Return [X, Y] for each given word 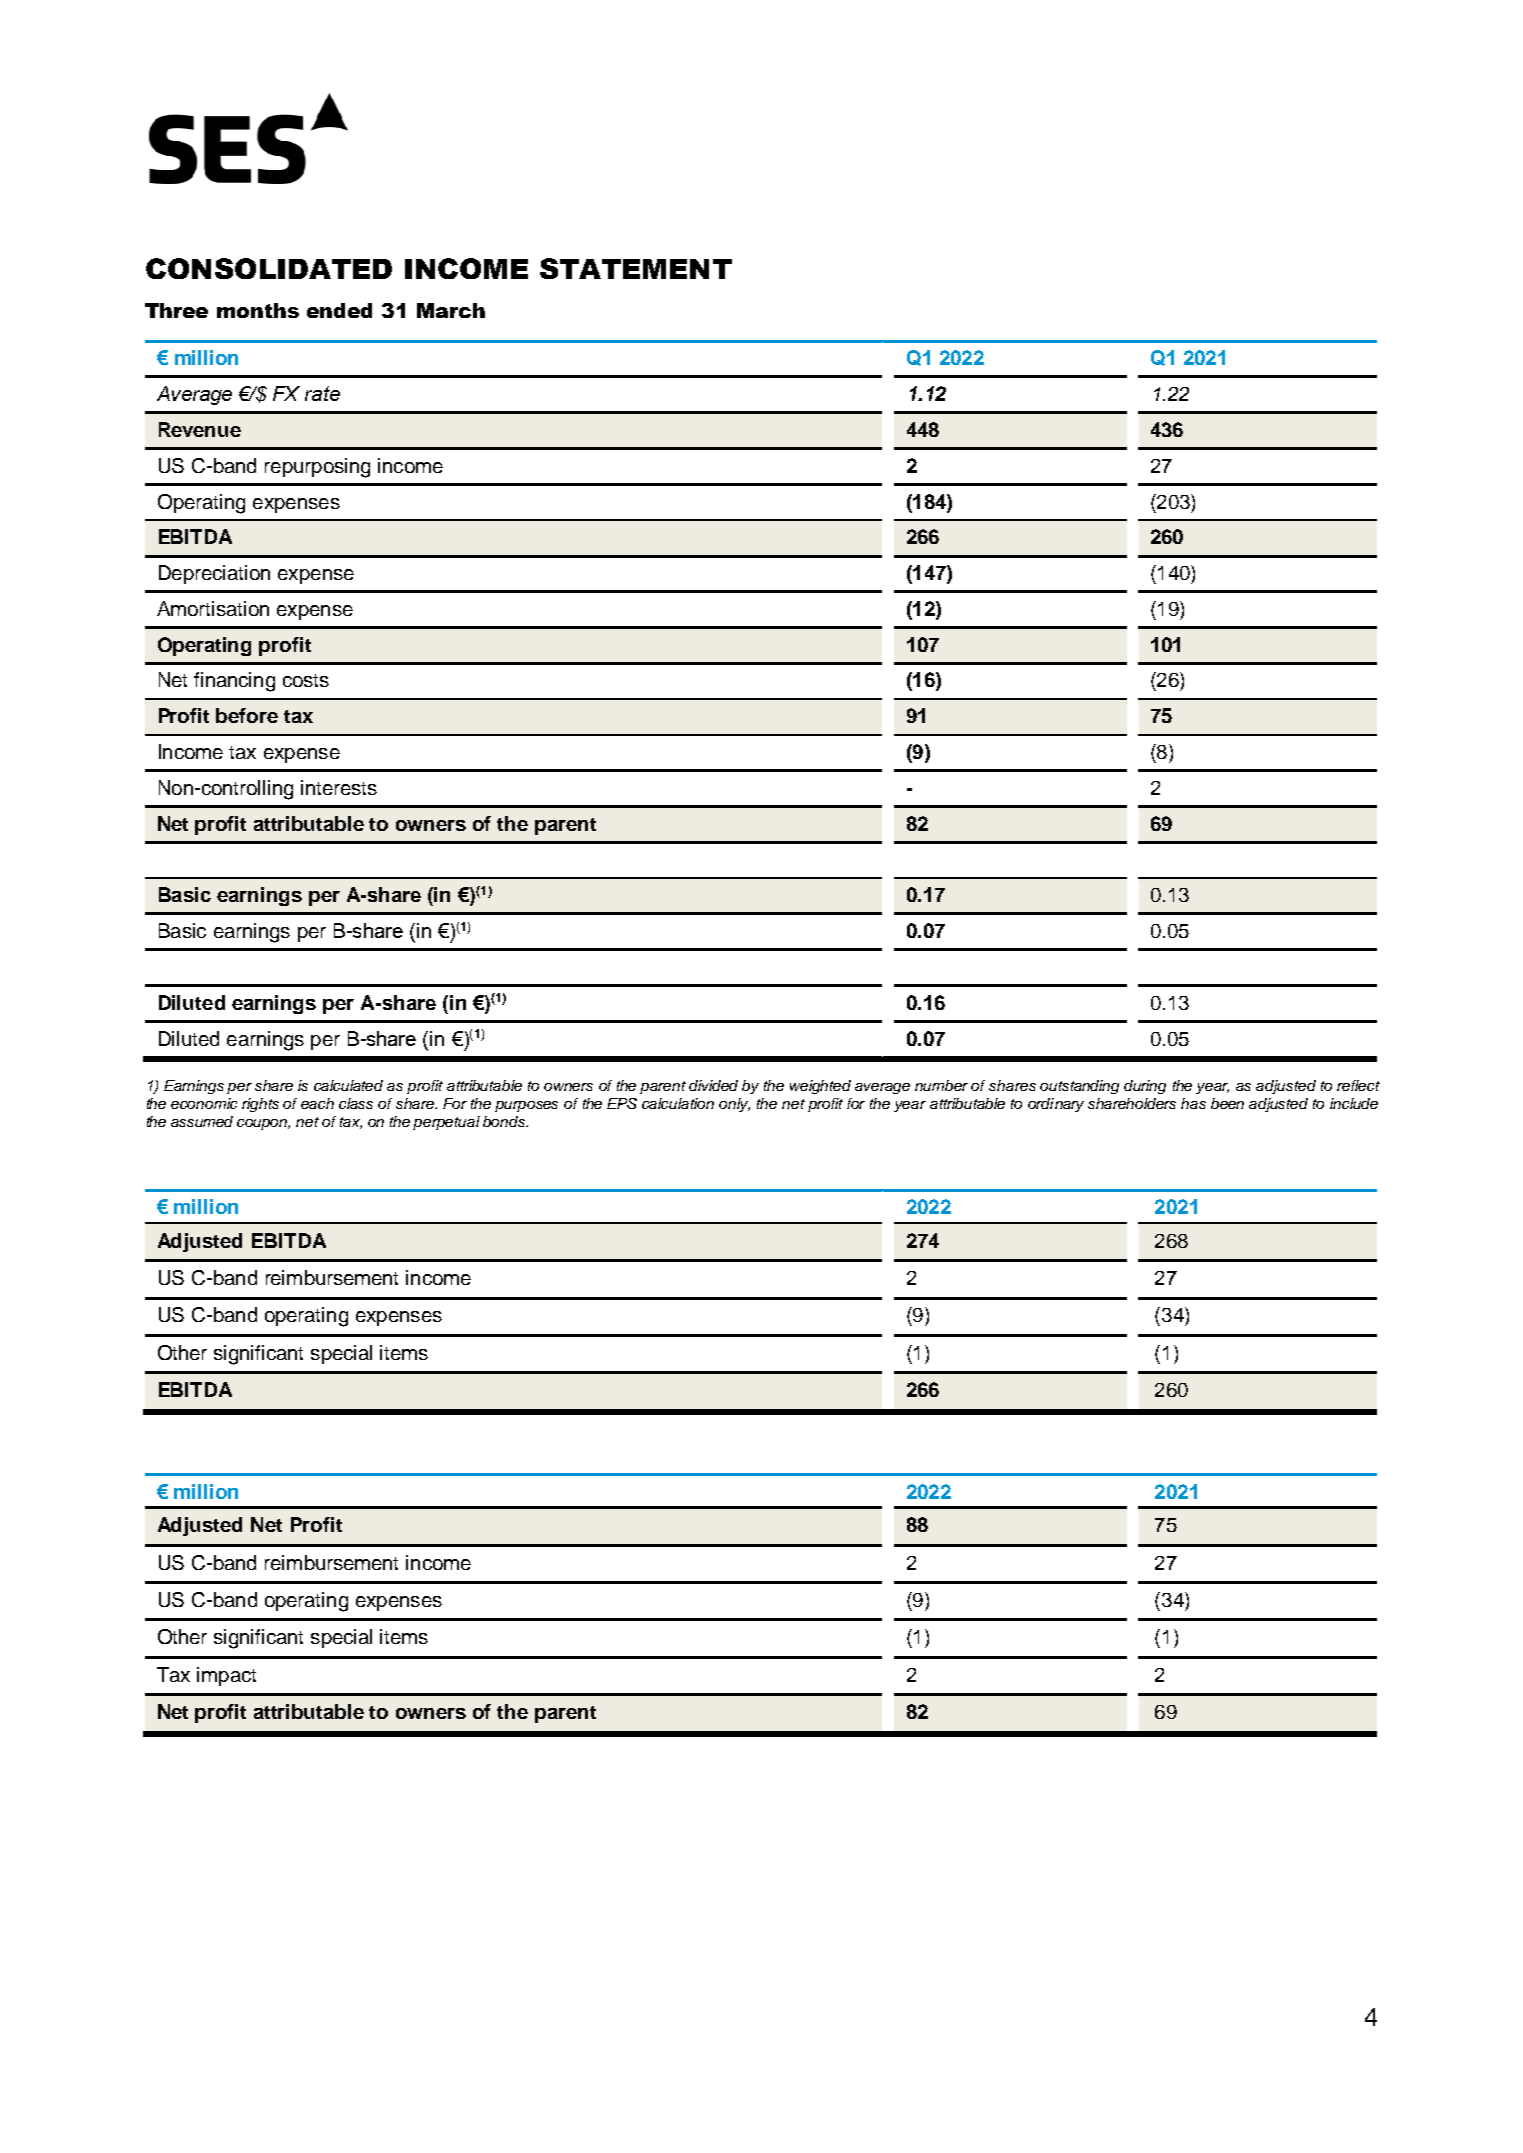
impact [226, 1676]
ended [339, 310]
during [1145, 1087]
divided [713, 1085]
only [734, 1105]
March [451, 310]
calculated [348, 1085]
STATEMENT [636, 268]
